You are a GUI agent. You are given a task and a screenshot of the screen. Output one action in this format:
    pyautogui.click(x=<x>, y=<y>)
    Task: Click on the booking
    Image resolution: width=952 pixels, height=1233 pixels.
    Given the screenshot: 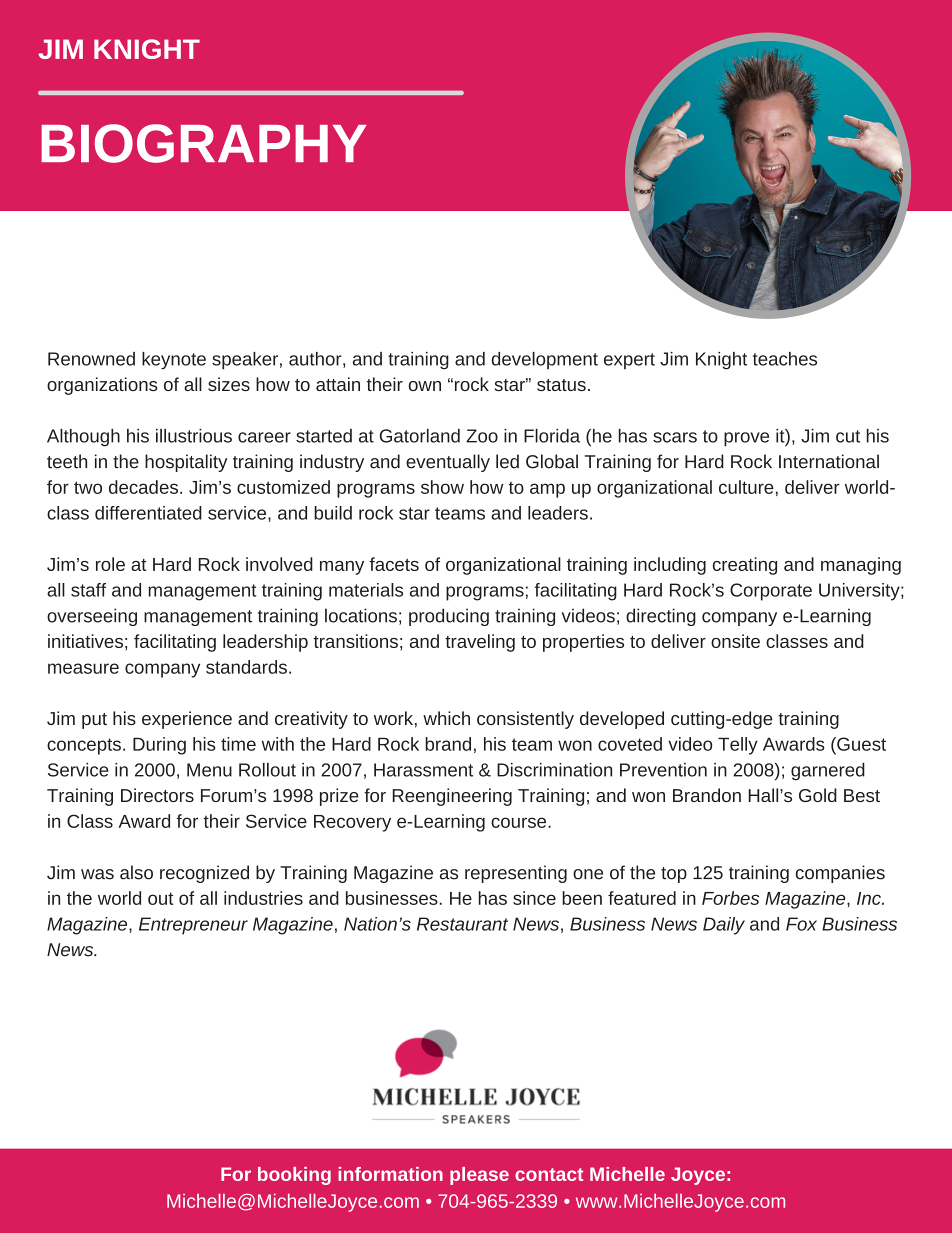 What is the action you would take?
    pyautogui.click(x=294, y=1176)
